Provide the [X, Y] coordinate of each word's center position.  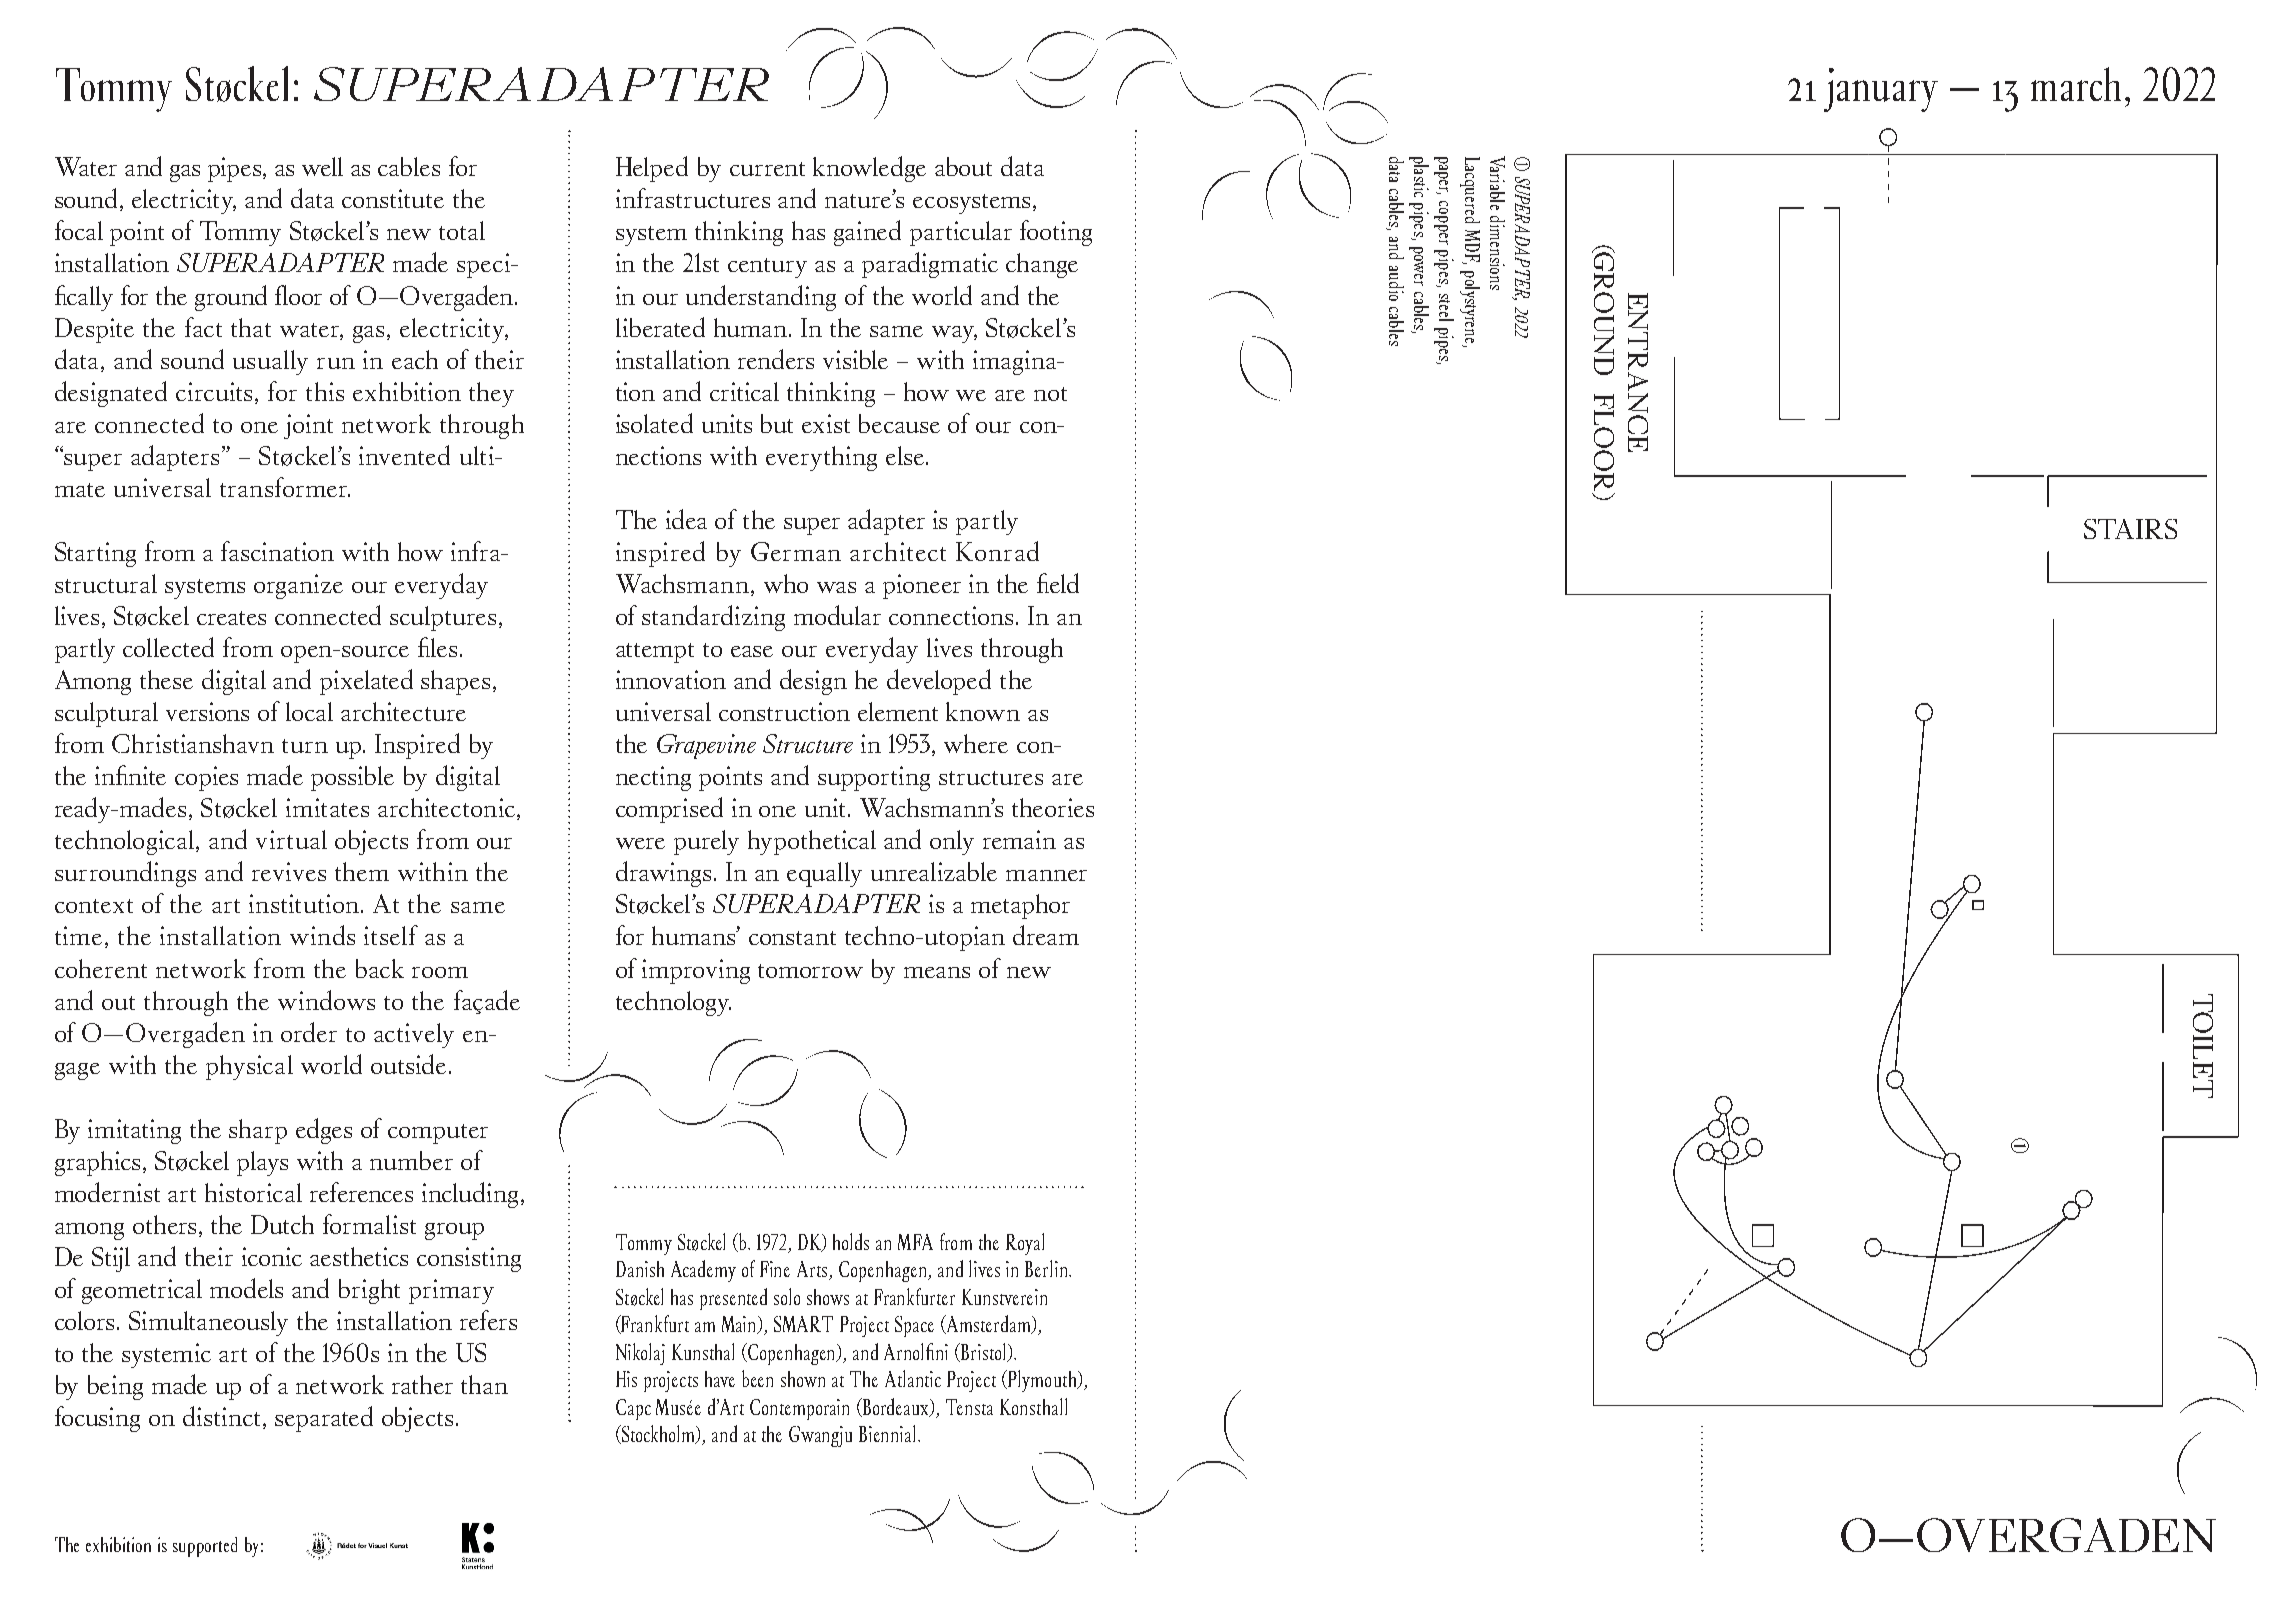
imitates [327, 807]
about [963, 166]
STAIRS [2130, 529]
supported [205, 1547]
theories [1053, 807]
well [322, 166]
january [1881, 90]
